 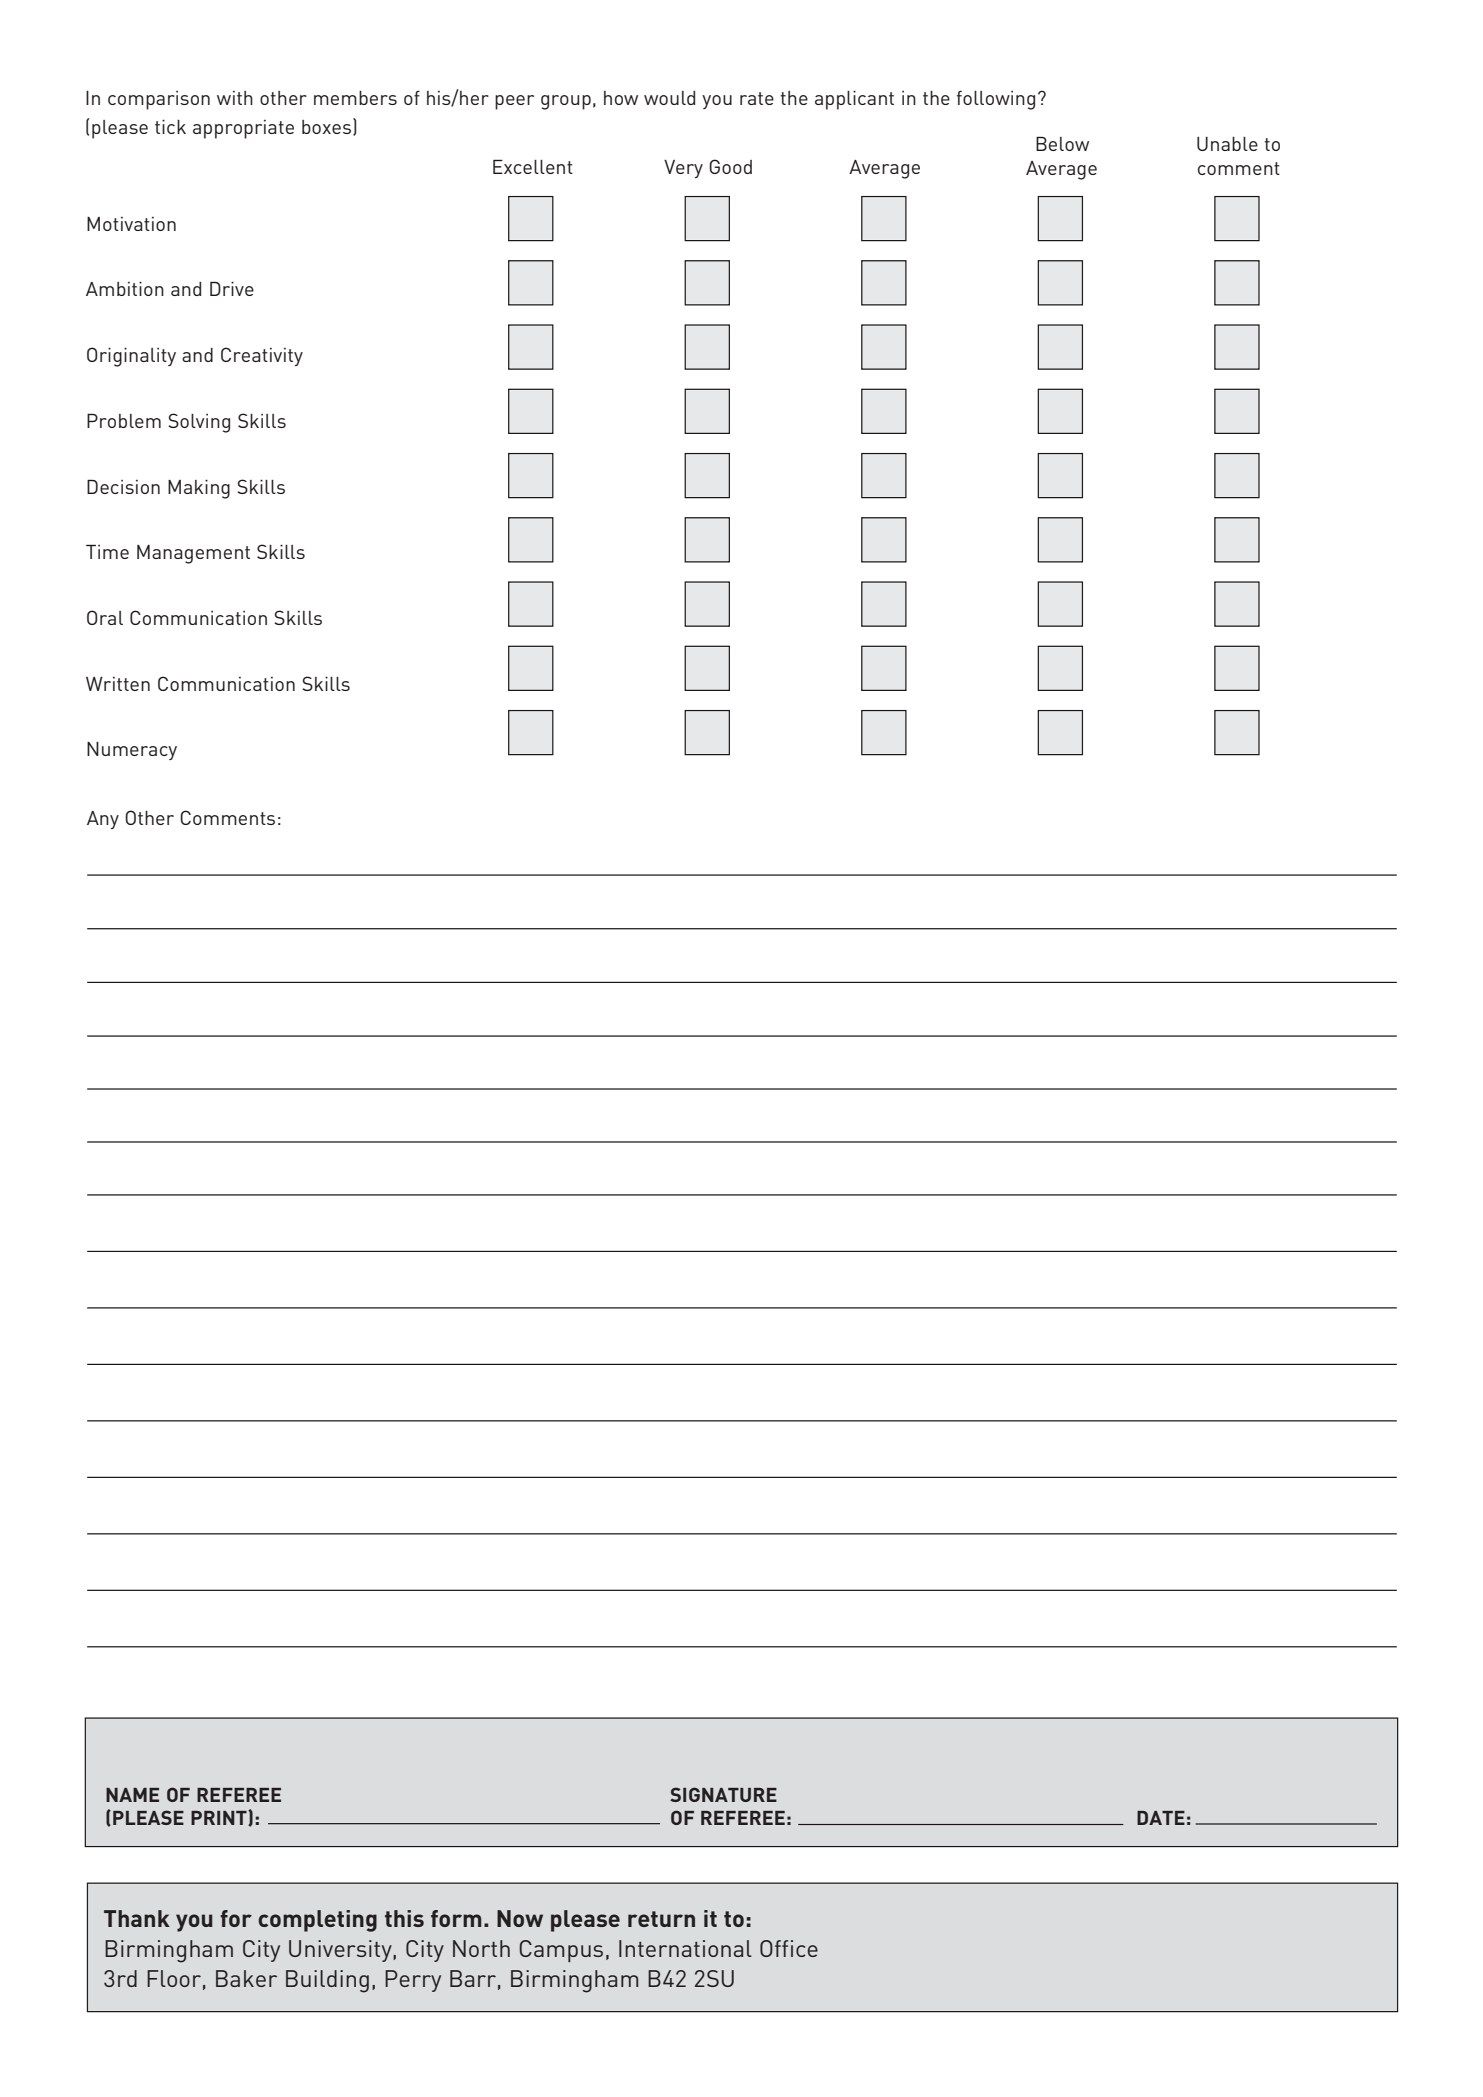 I want to click on DATE, so click(x=1161, y=1818).
